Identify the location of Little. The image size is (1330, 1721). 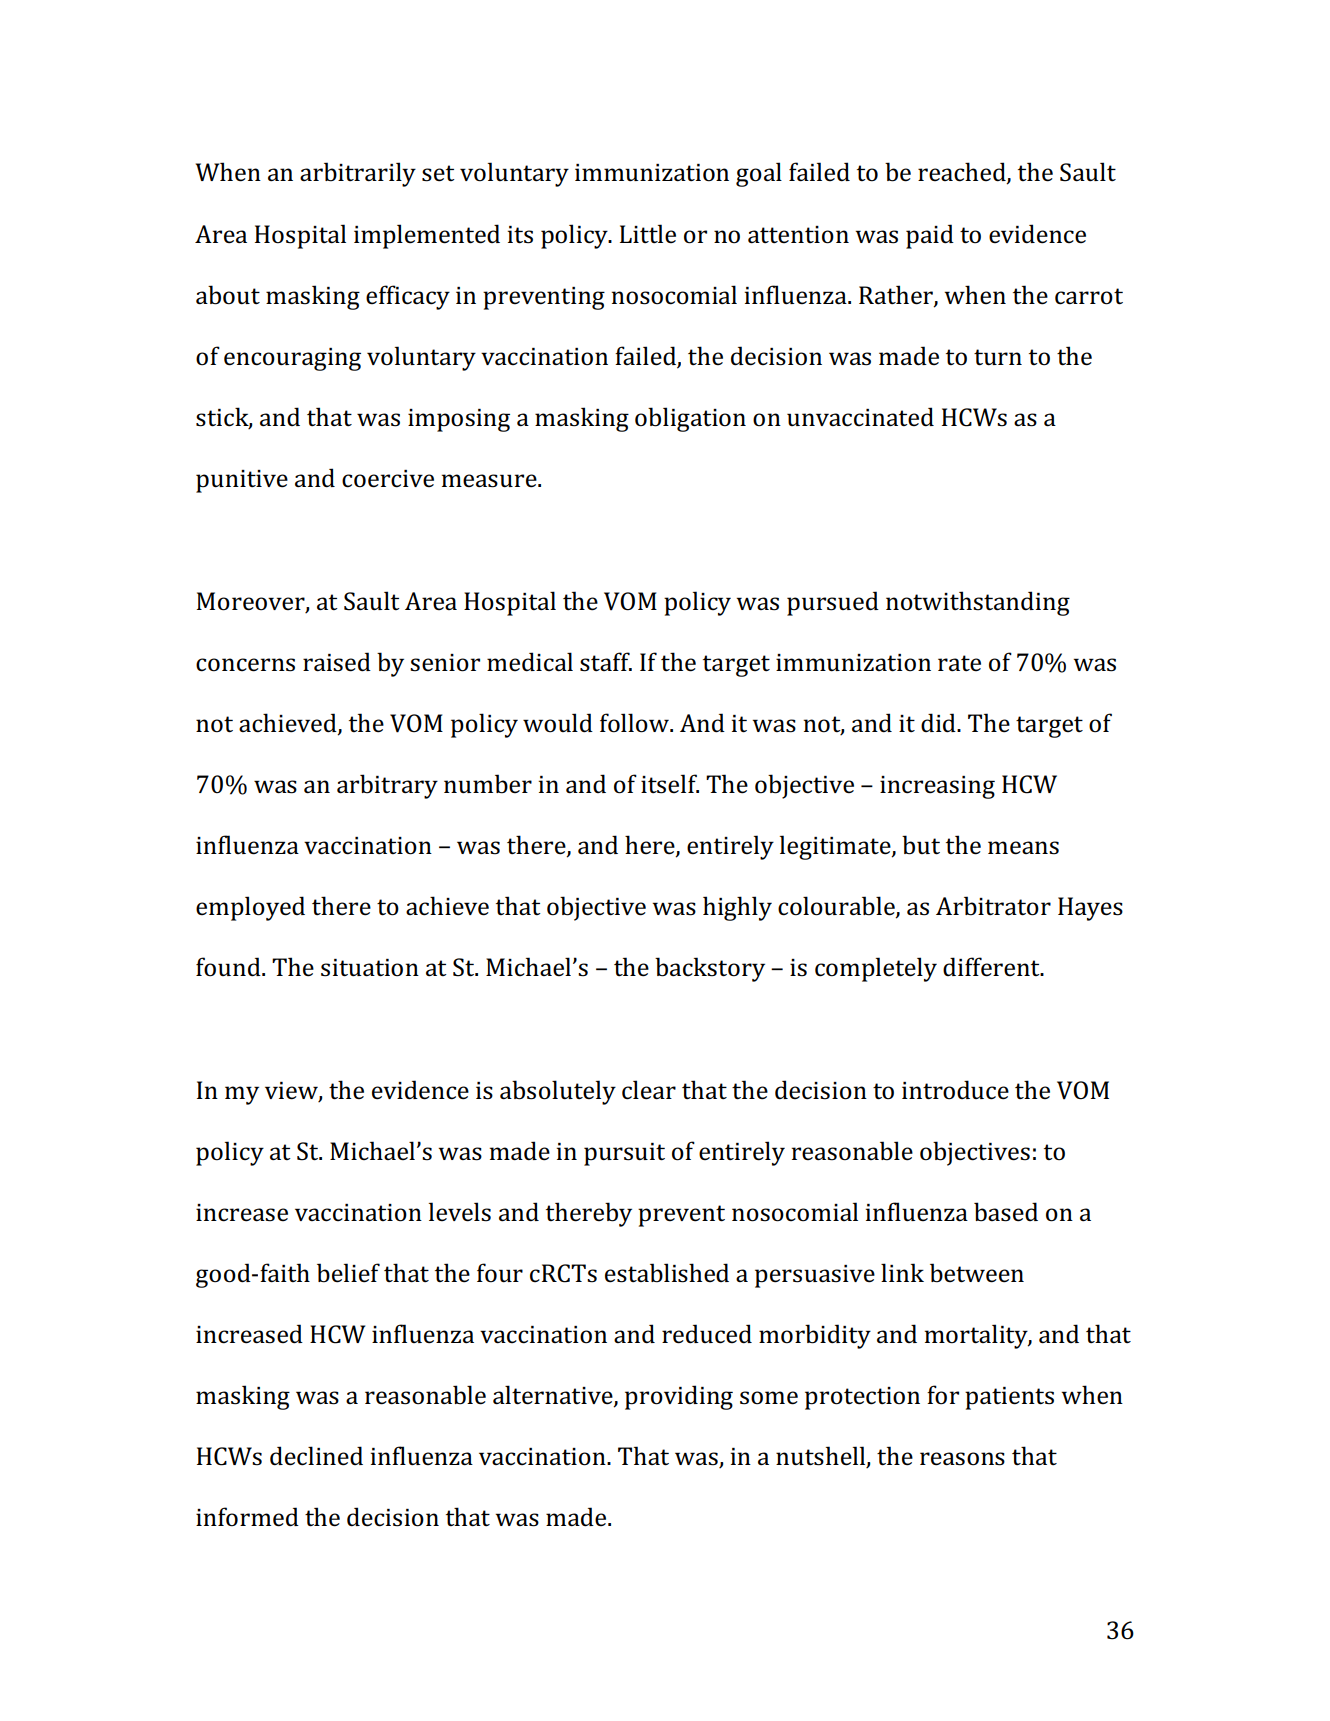
(648, 234).
